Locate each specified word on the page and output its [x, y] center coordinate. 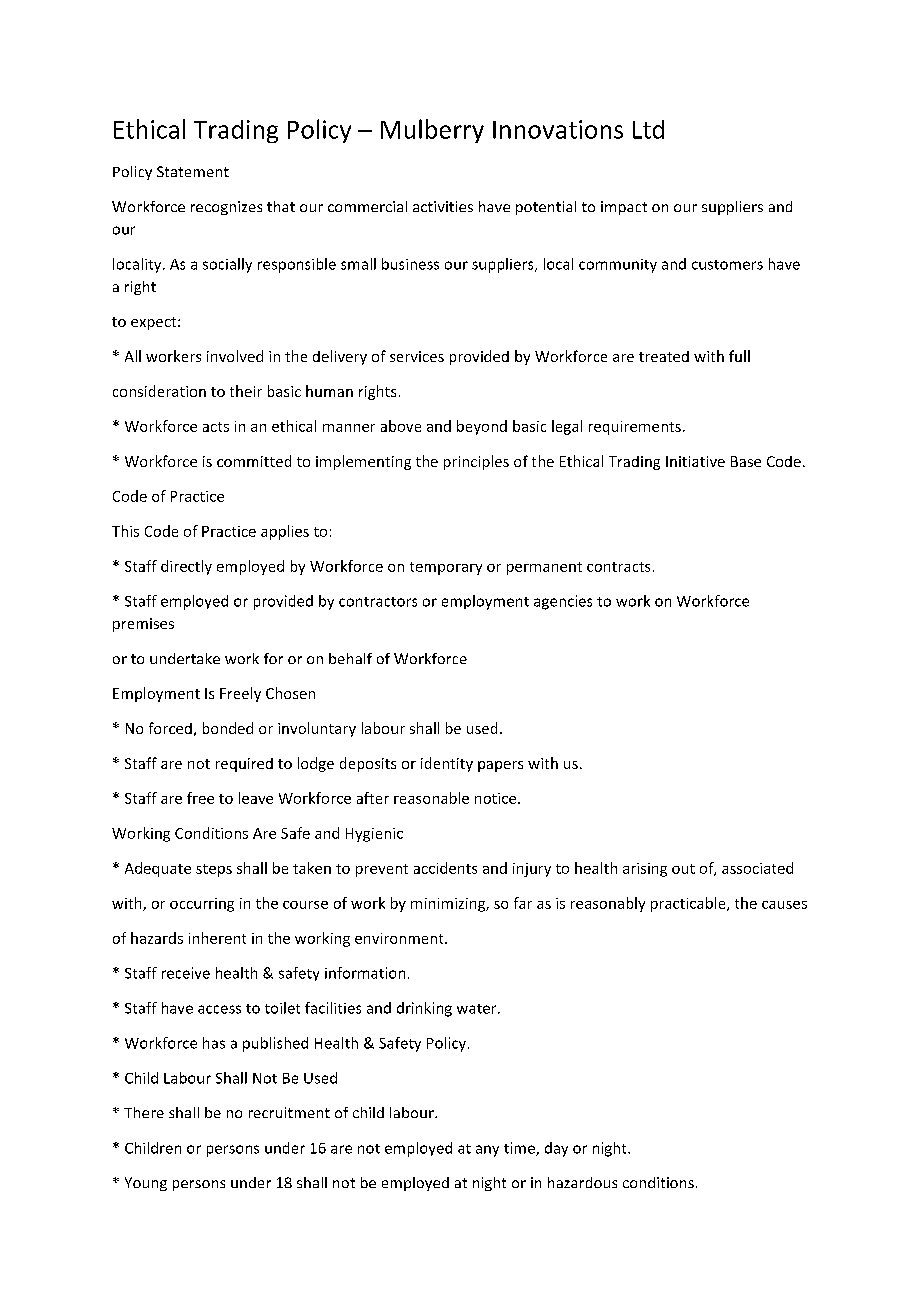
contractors [378, 602]
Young [146, 1184]
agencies [563, 602]
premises [143, 625]
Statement [193, 171]
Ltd [648, 129]
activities [443, 206]
